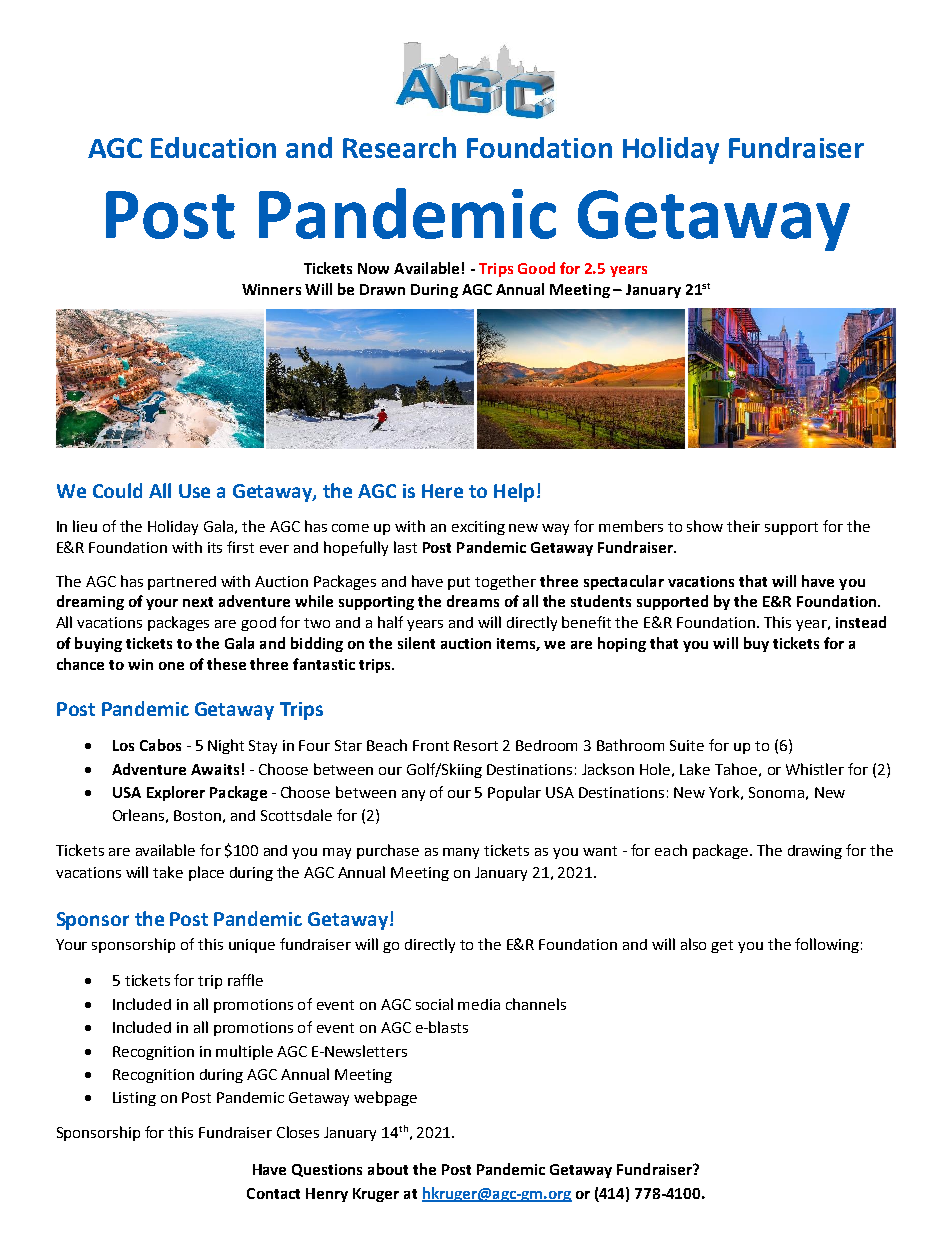 Image resolution: width=952 pixels, height=1233 pixels. Describe the element at coordinates (388, 1169) in the screenshot. I see `about` at that location.
